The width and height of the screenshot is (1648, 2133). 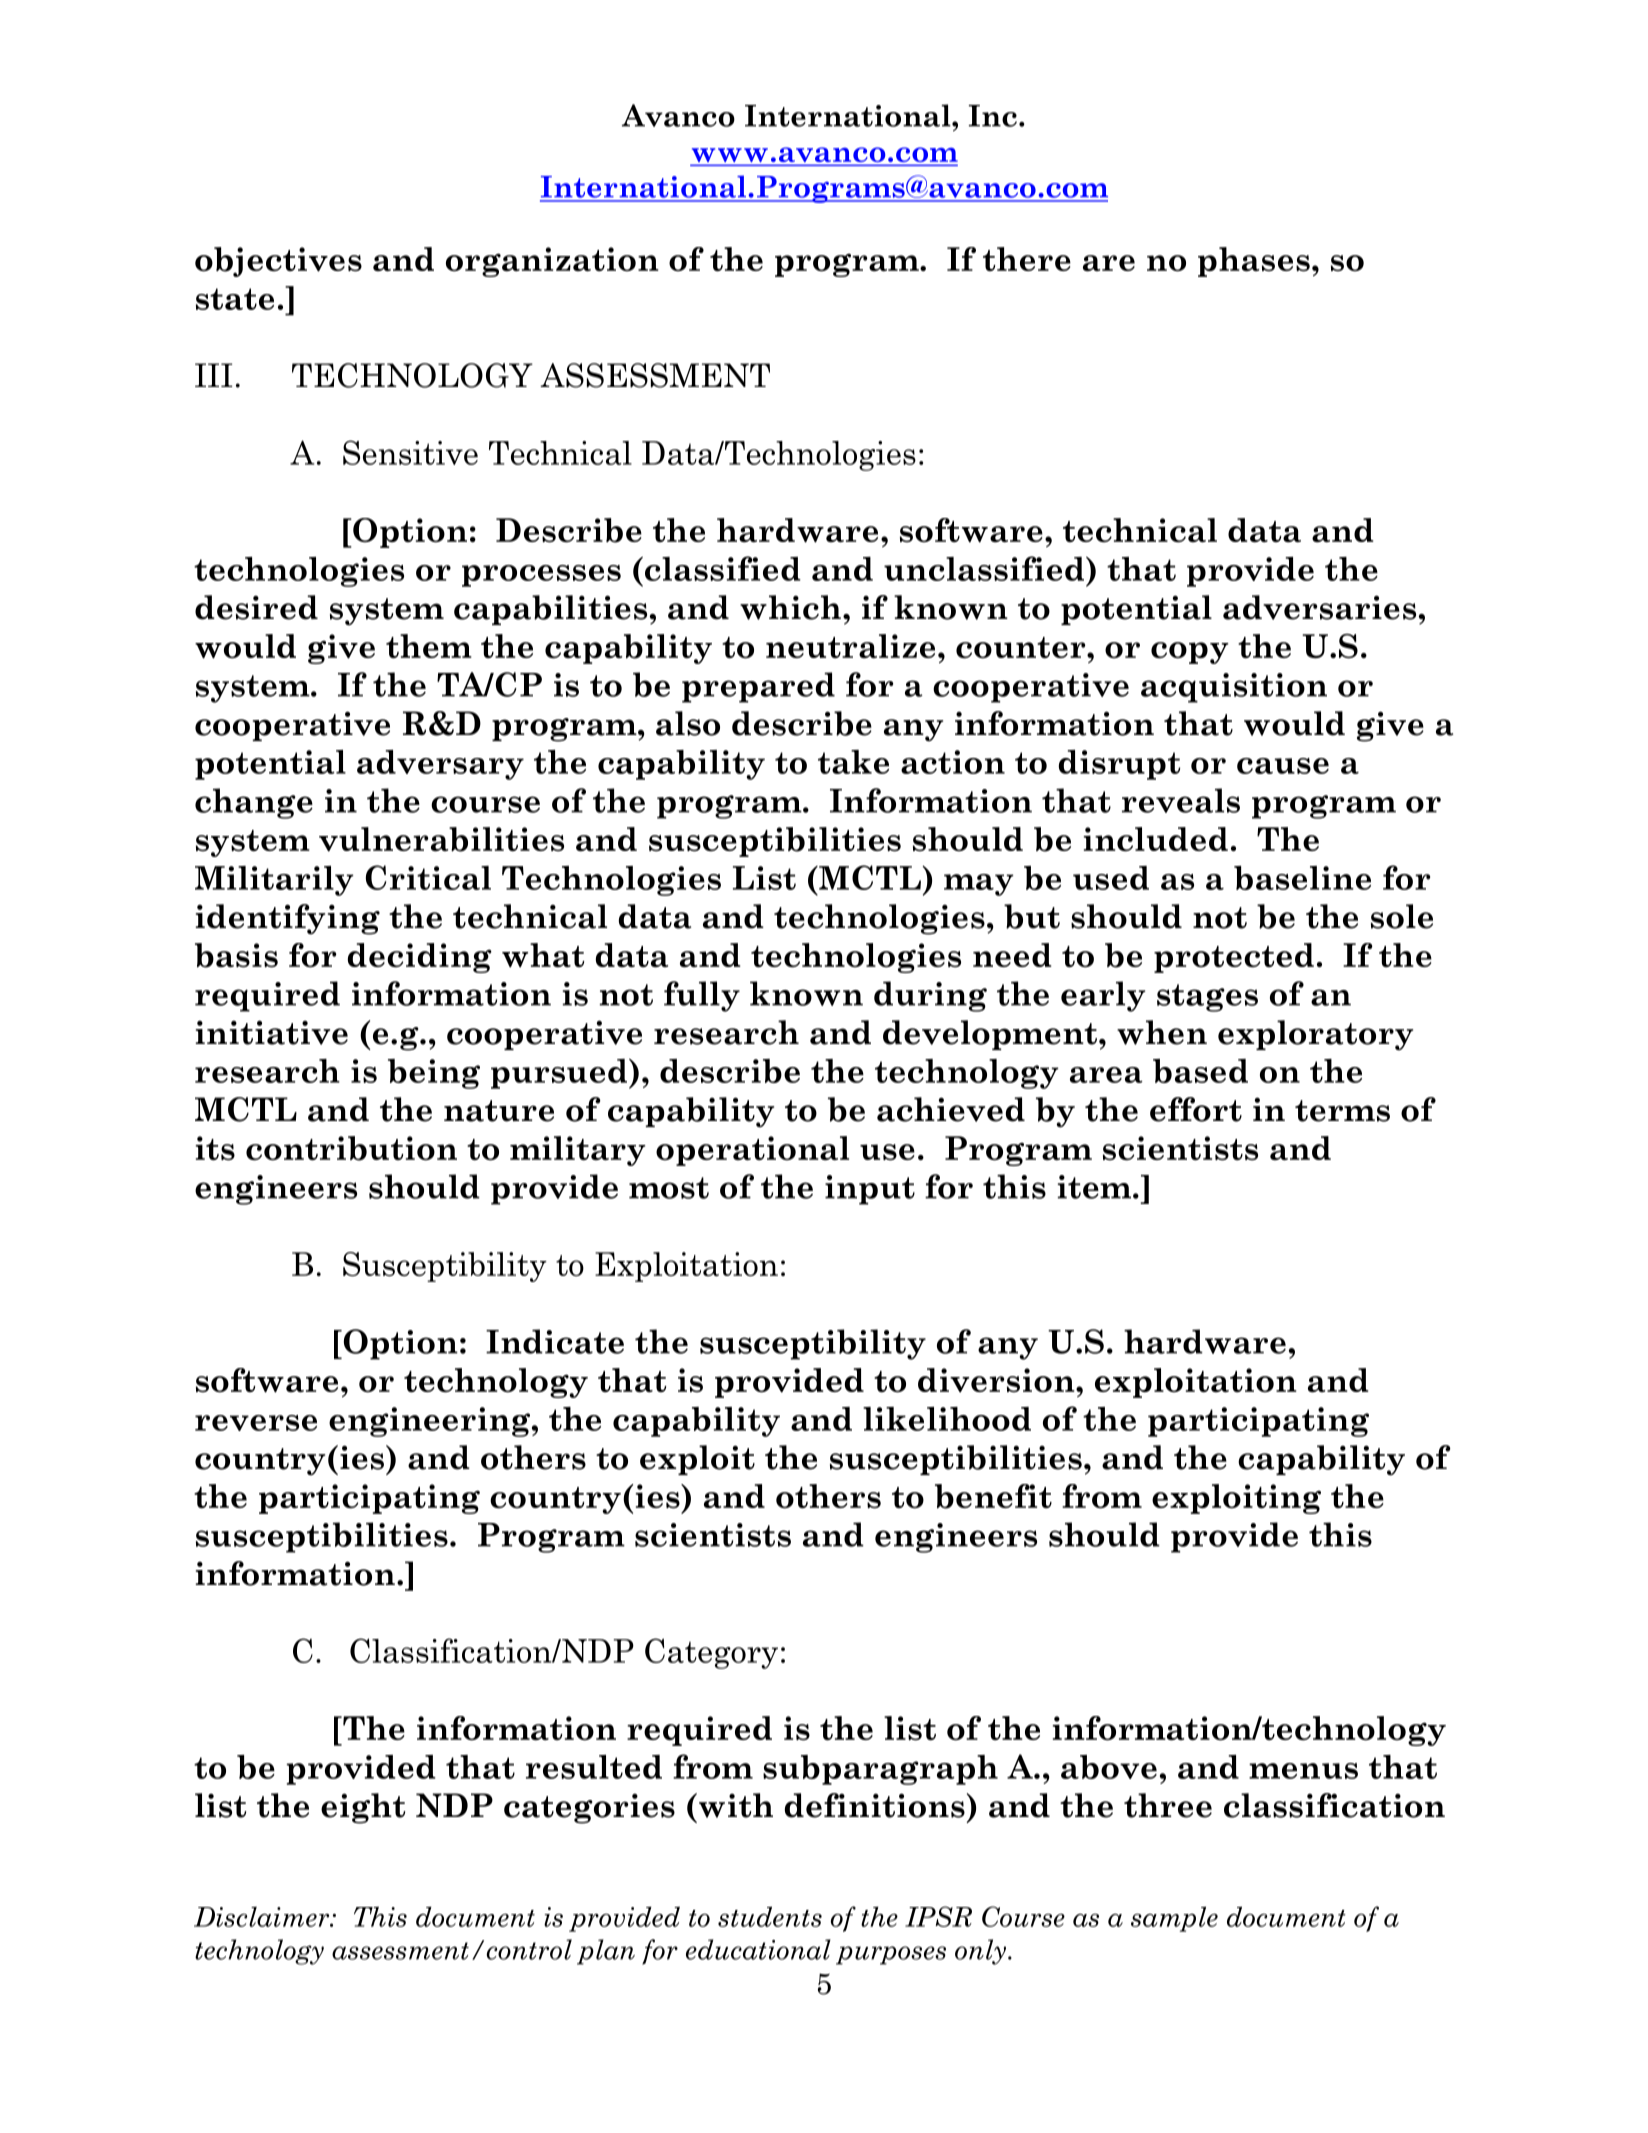 I want to click on likelihood, so click(x=947, y=1419).
